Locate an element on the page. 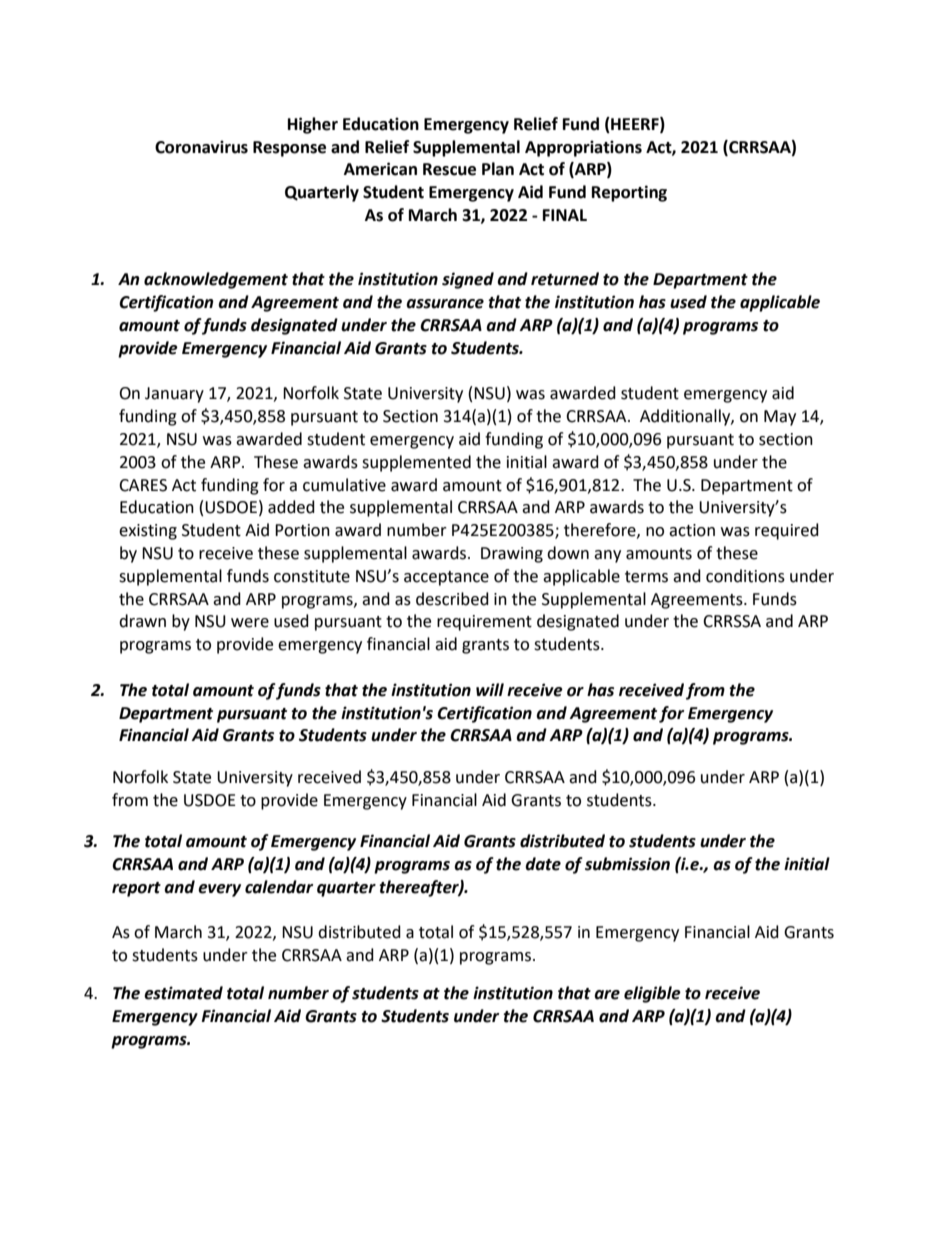  acceptance is located at coordinates (446, 578).
